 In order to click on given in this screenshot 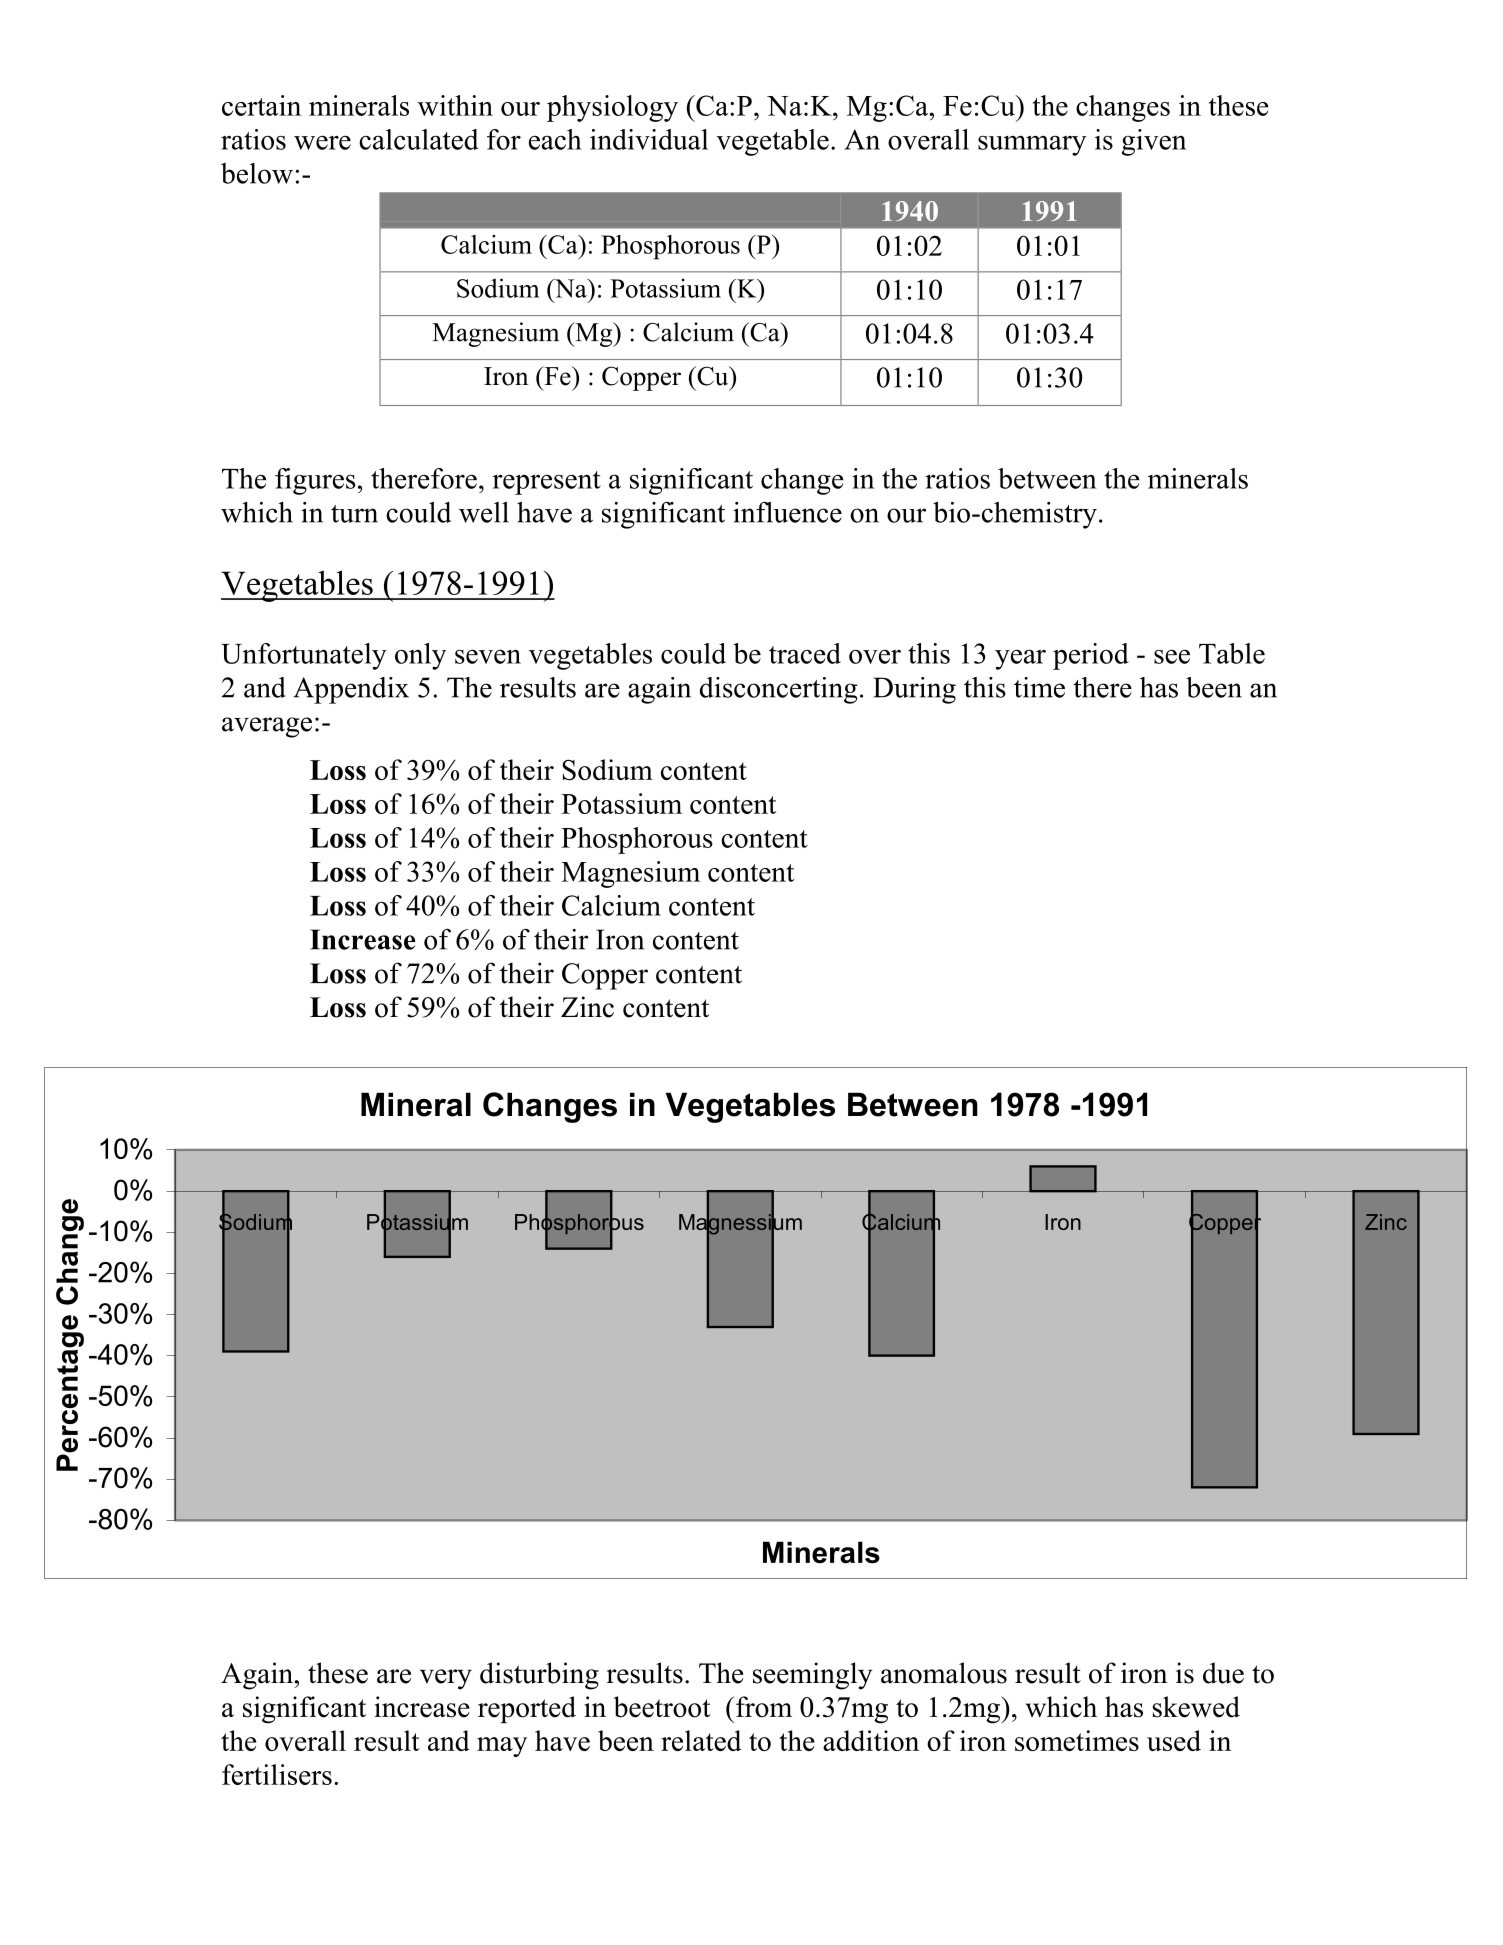, I will do `click(1154, 142)`.
